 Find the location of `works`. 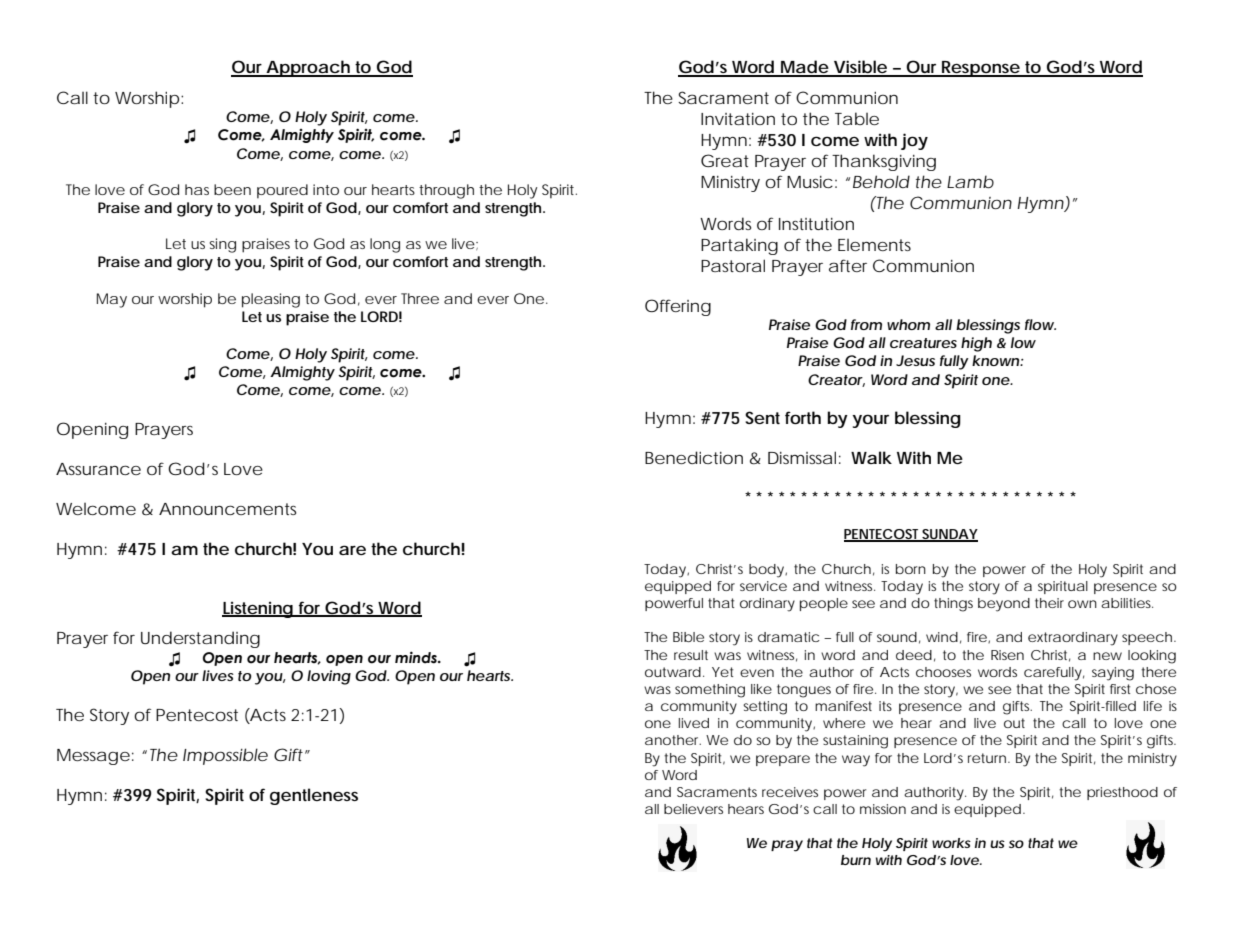

works is located at coordinates (951, 843).
